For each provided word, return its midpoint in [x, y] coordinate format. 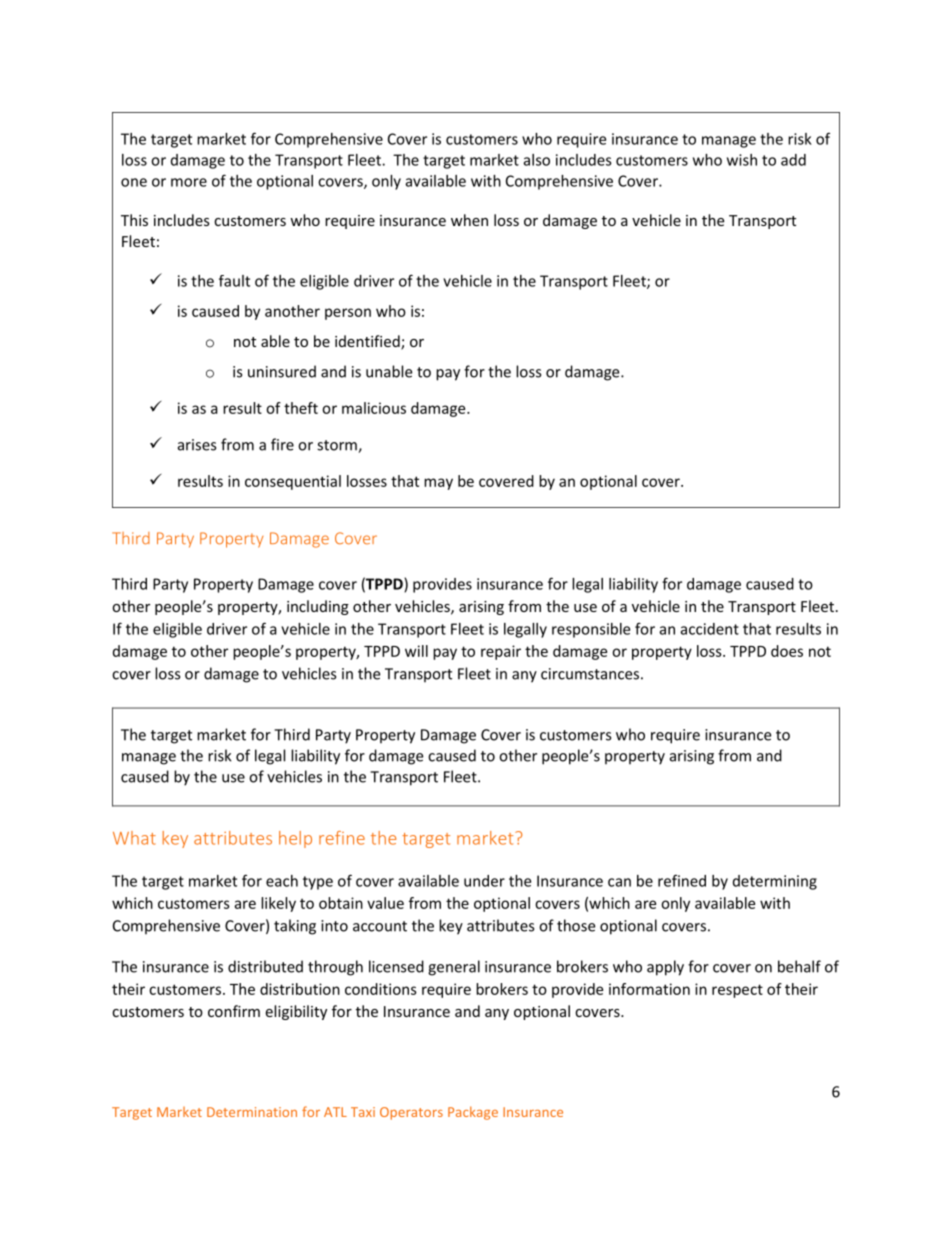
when [469, 220]
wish [742, 160]
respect [737, 991]
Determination [252, 1112]
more [189, 182]
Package [473, 1113]
